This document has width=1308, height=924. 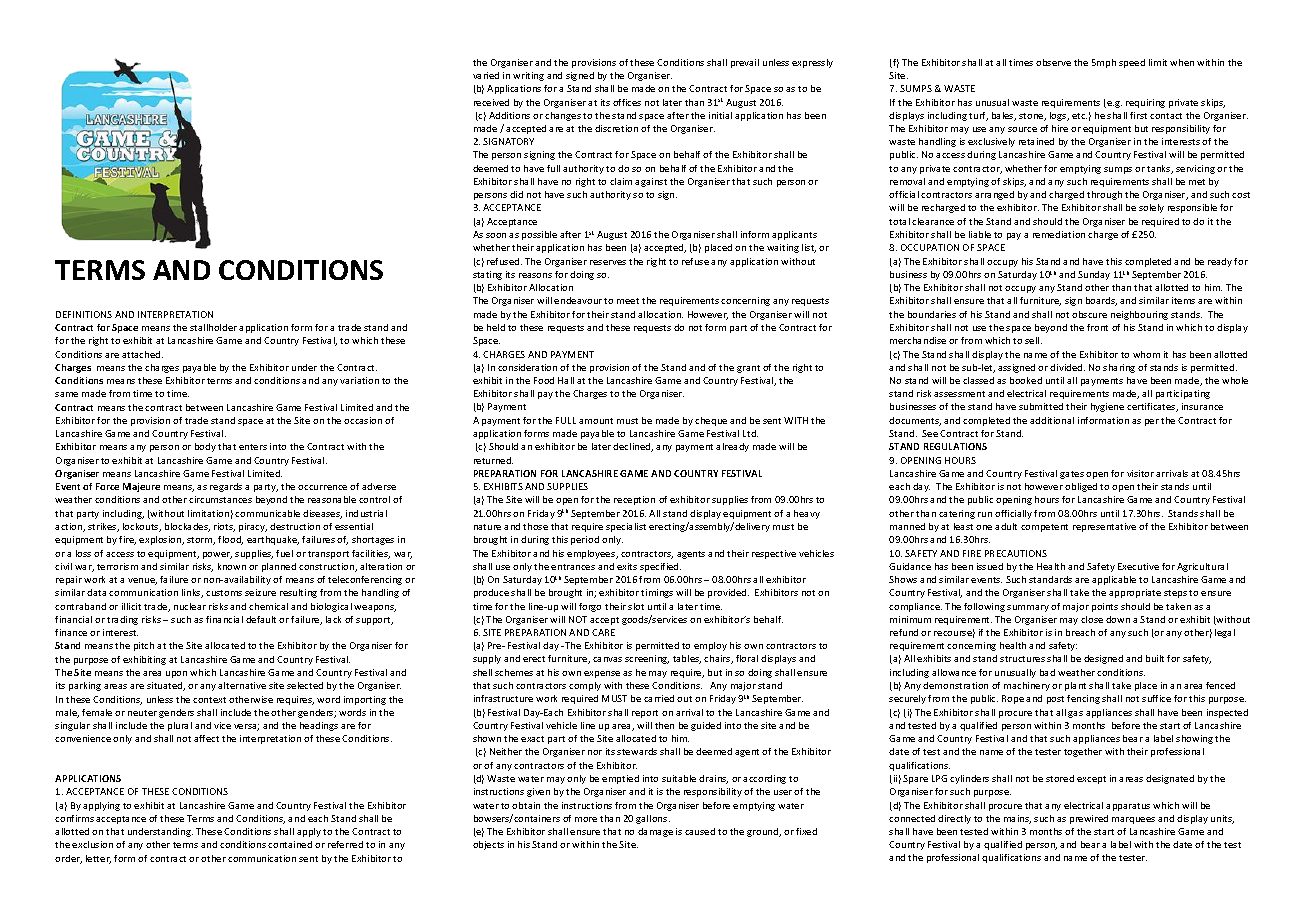 What do you see at coordinates (290, 844) in the document?
I see `contained` at bounding box center [290, 844].
